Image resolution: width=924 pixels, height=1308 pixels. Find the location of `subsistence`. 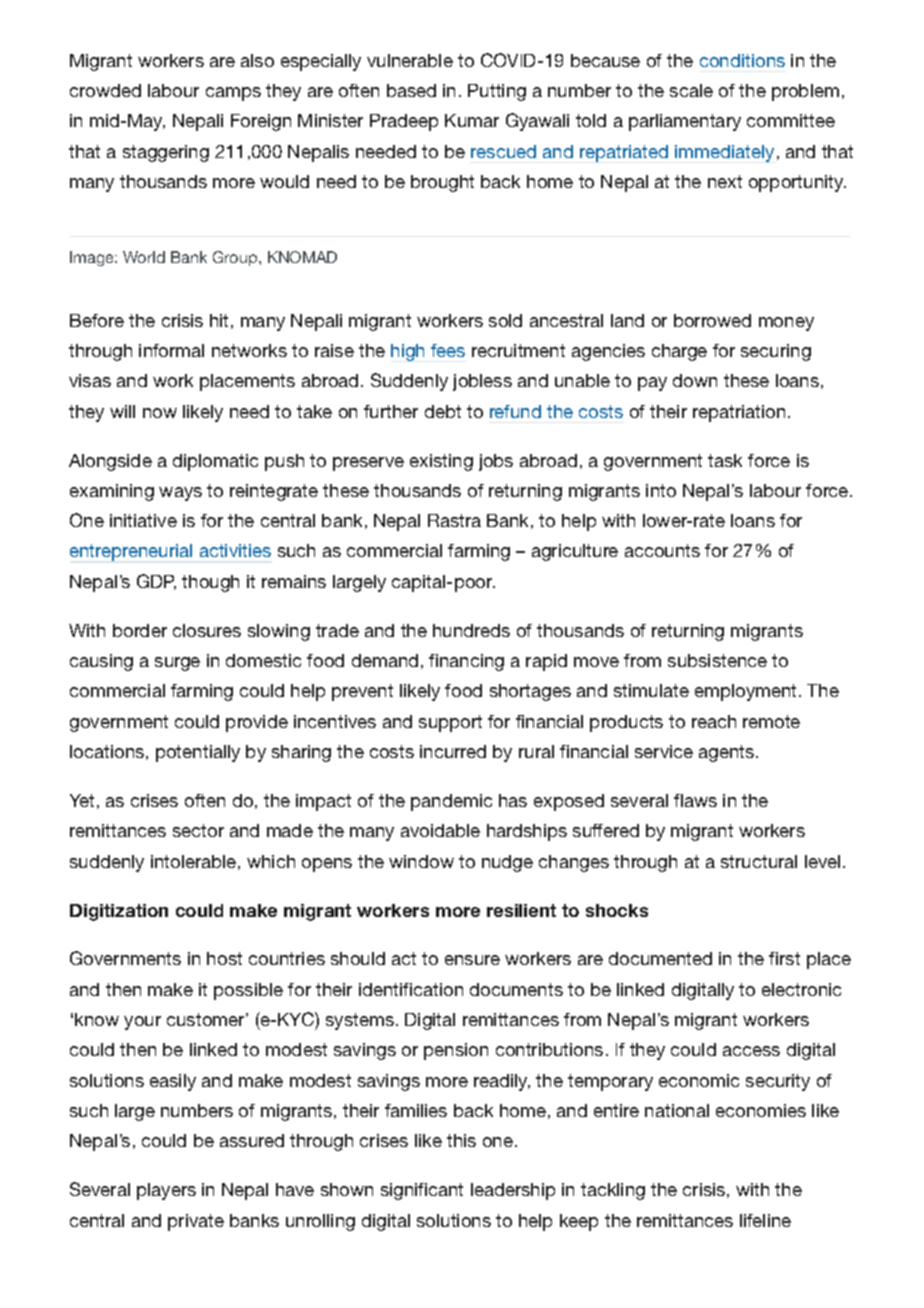

subsistence is located at coordinates (717, 660).
